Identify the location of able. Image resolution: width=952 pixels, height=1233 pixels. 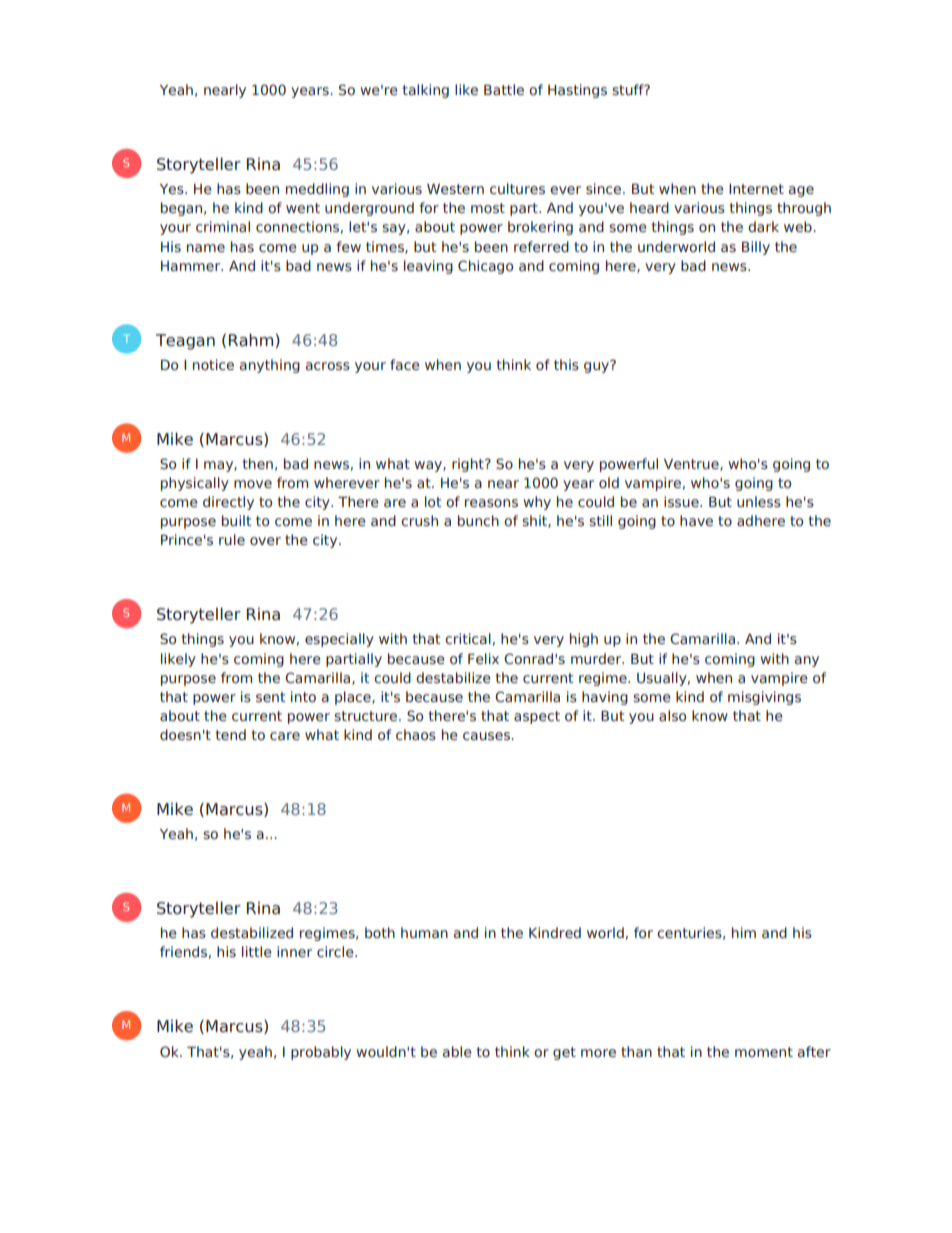
(457, 1051).
